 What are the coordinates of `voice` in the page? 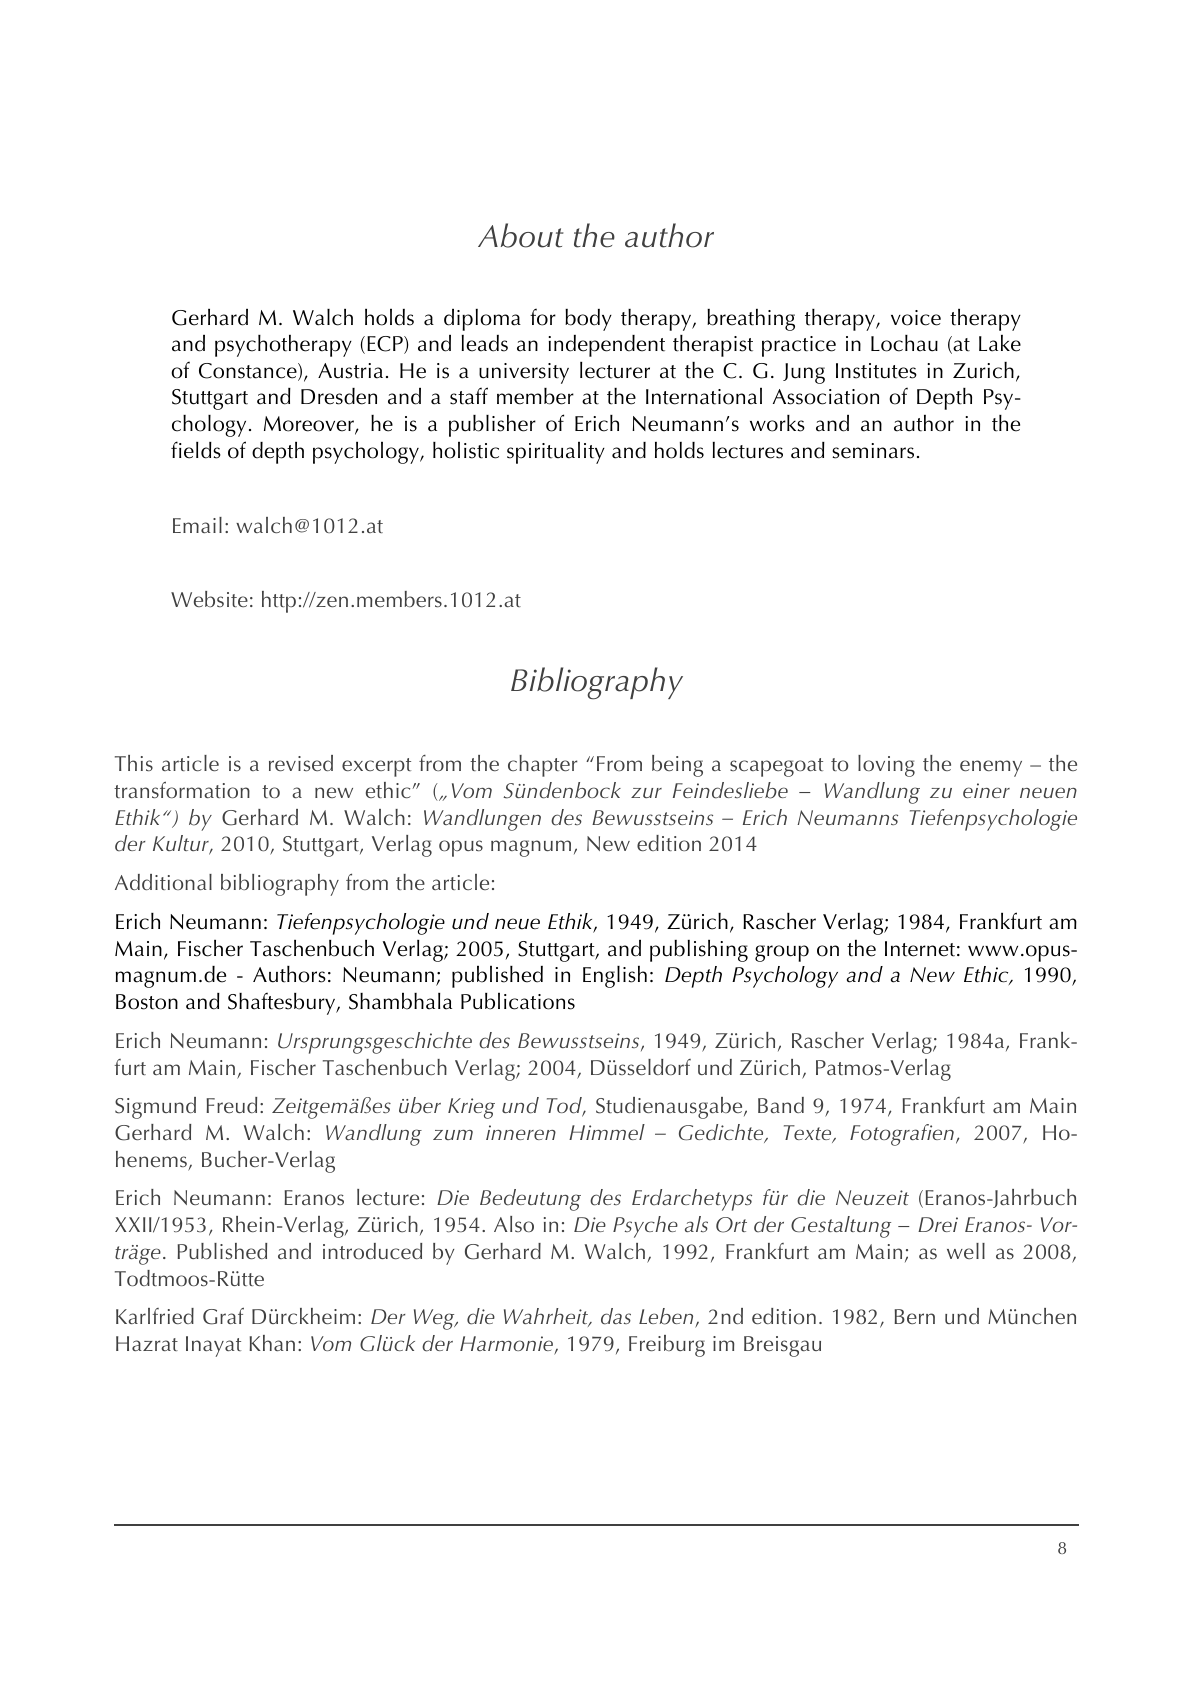 It's located at (916, 318).
